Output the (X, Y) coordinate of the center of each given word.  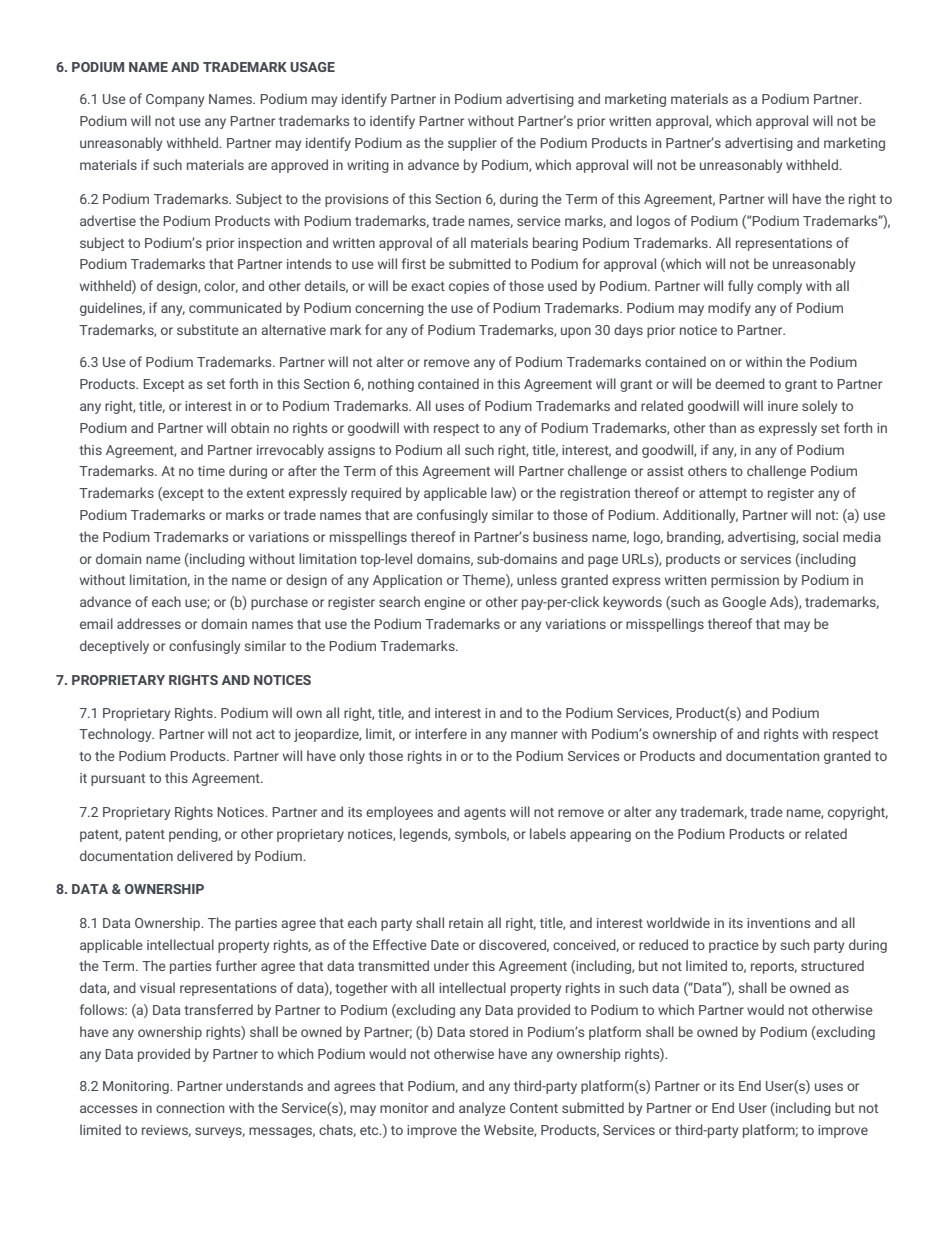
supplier (472, 144)
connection (190, 1108)
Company (175, 100)
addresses (149, 623)
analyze (482, 1109)
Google (744, 603)
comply (779, 287)
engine (444, 603)
